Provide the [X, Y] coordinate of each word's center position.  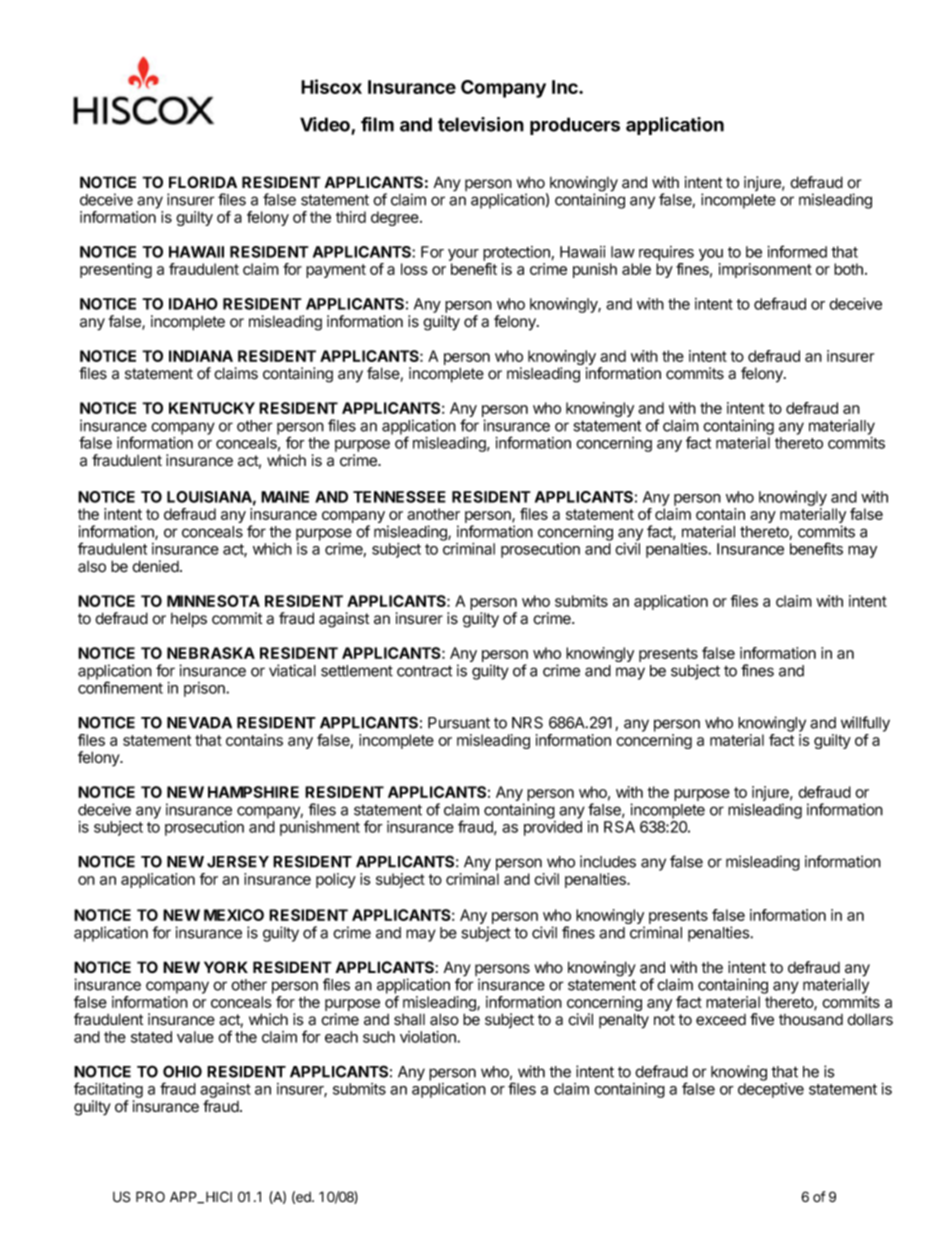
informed [797, 251]
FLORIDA [203, 182]
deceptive [771, 1090]
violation [429, 1037]
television [481, 124]
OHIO [182, 1071]
